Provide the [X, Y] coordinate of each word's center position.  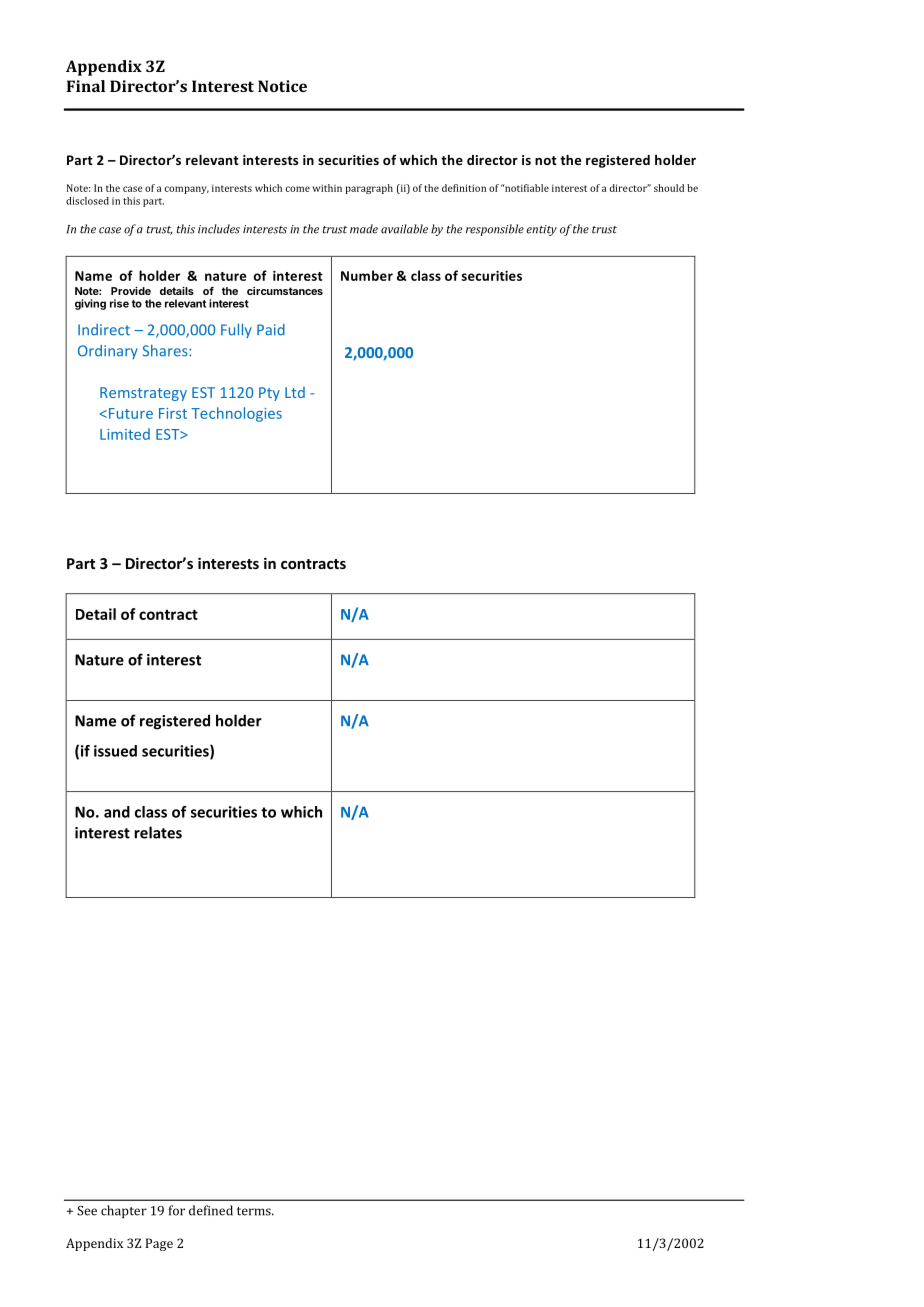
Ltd [295, 392]
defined [211, 1210]
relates [158, 832]
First [173, 413]
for [177, 1210]
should [669, 188]
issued [115, 751]
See [87, 1211]
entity [541, 230]
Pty [269, 394]
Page [159, 1244]
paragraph [369, 189]
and [117, 812]
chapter [124, 1211]
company [187, 190]
